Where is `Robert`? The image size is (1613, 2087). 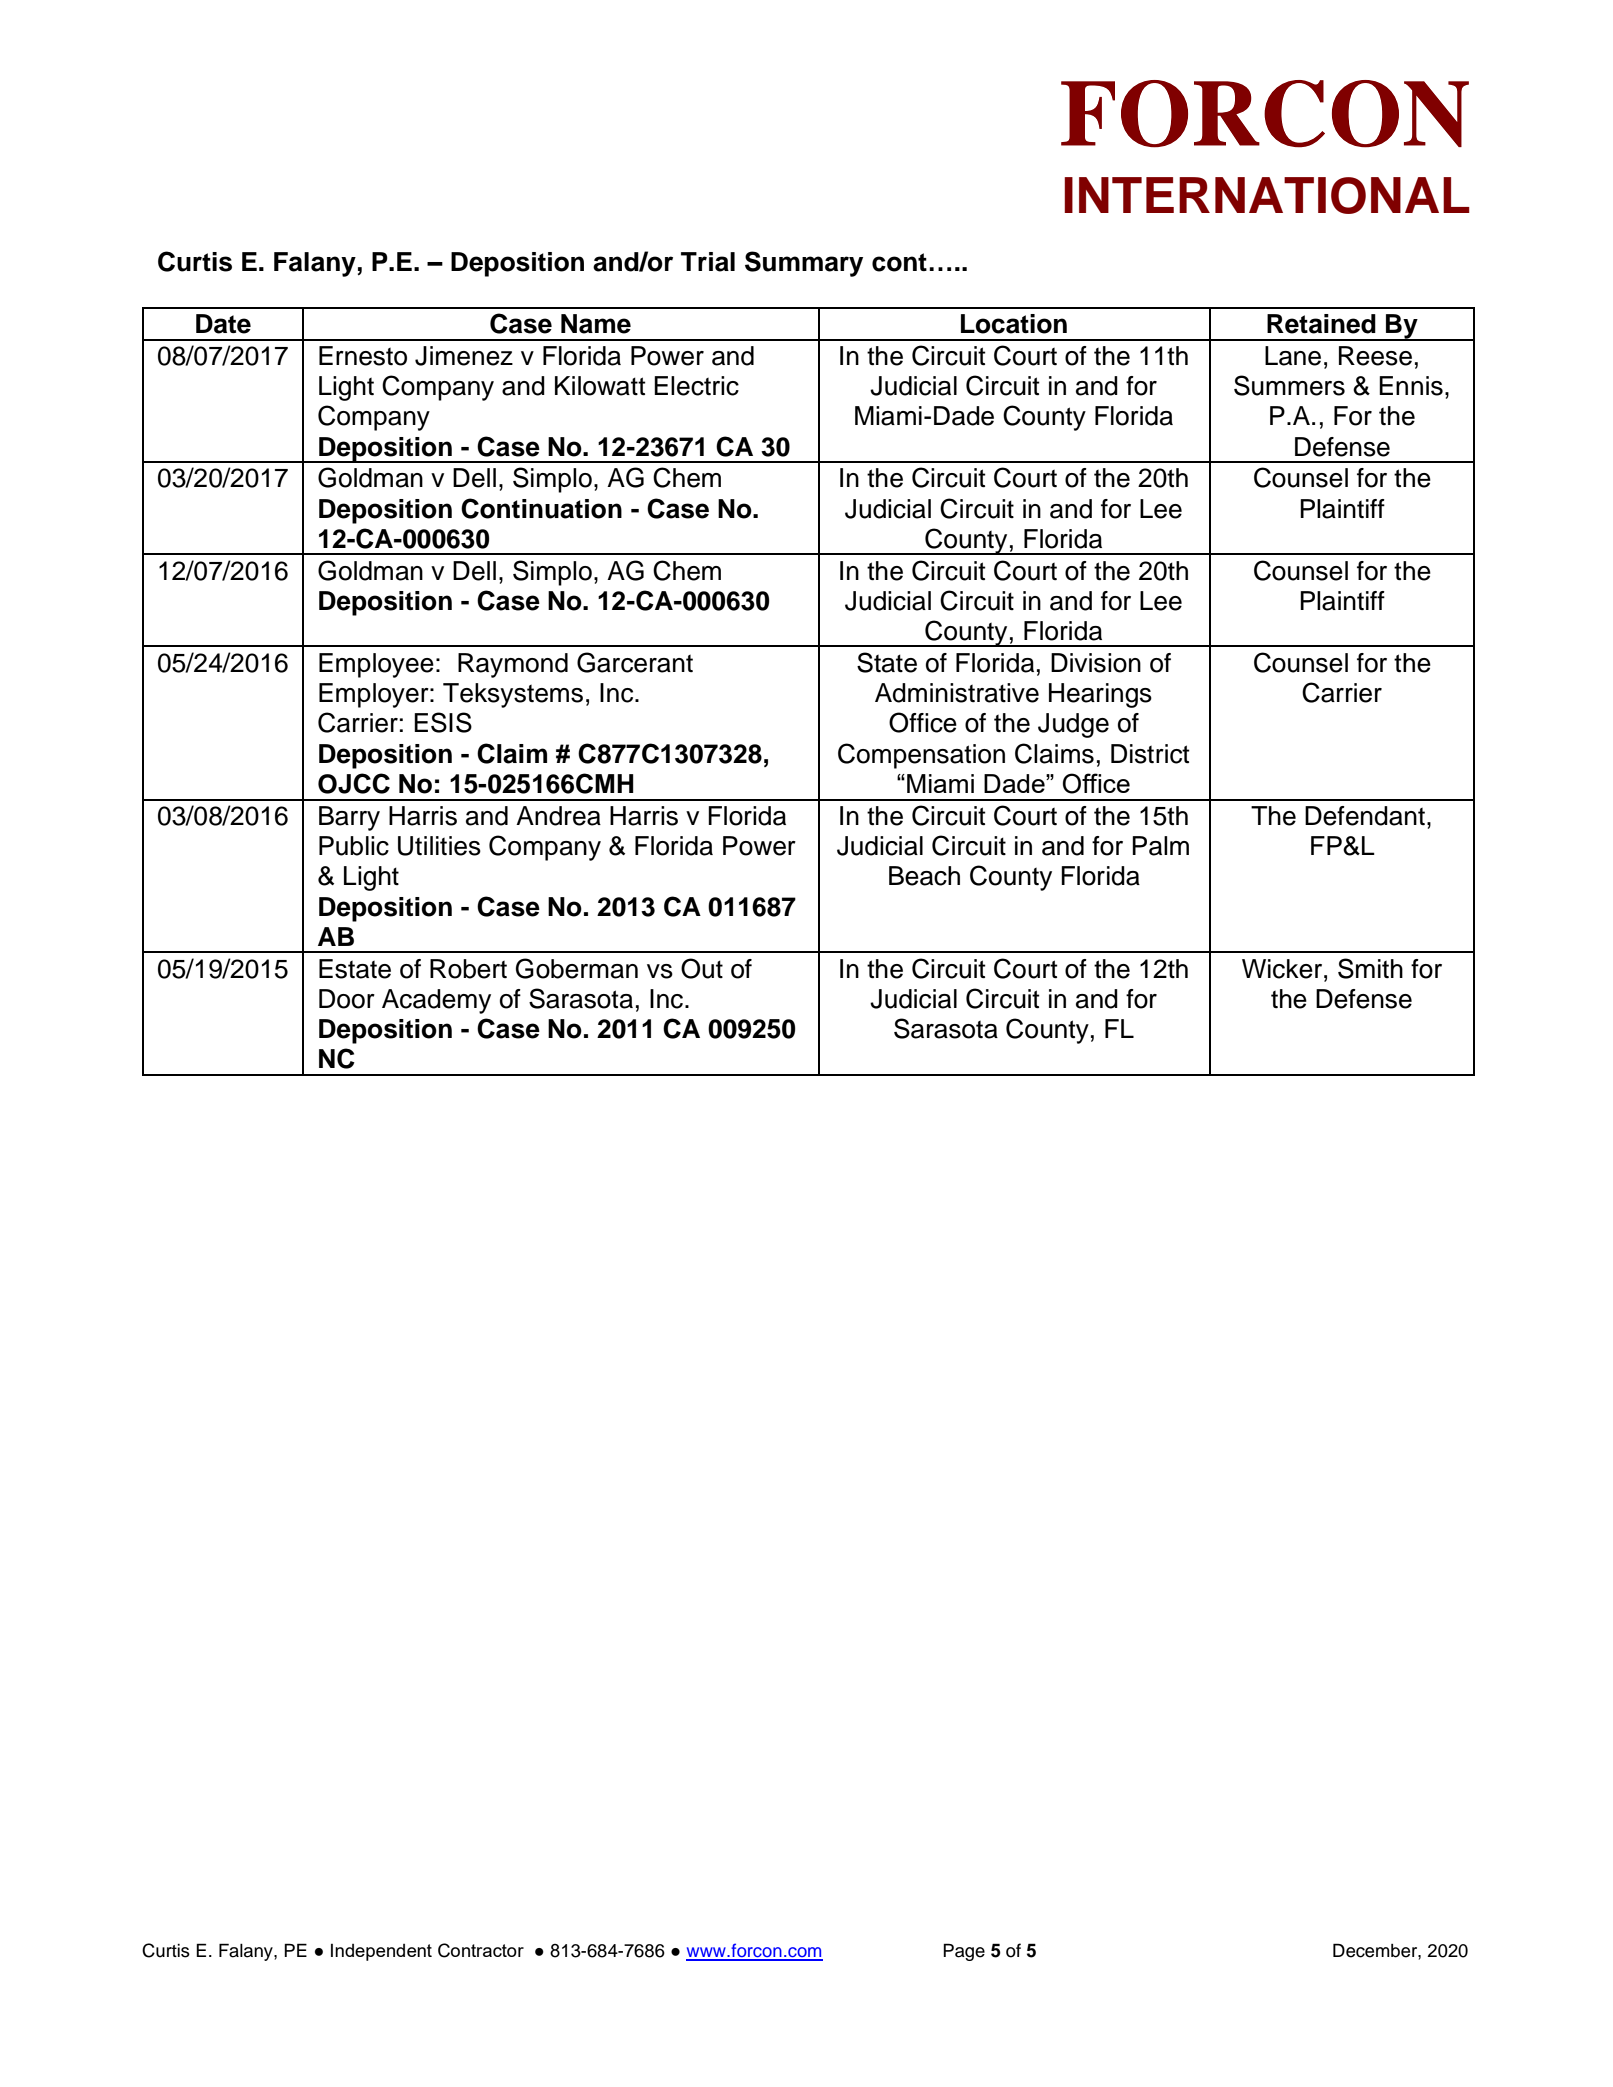 Robert is located at coordinates (468, 969).
